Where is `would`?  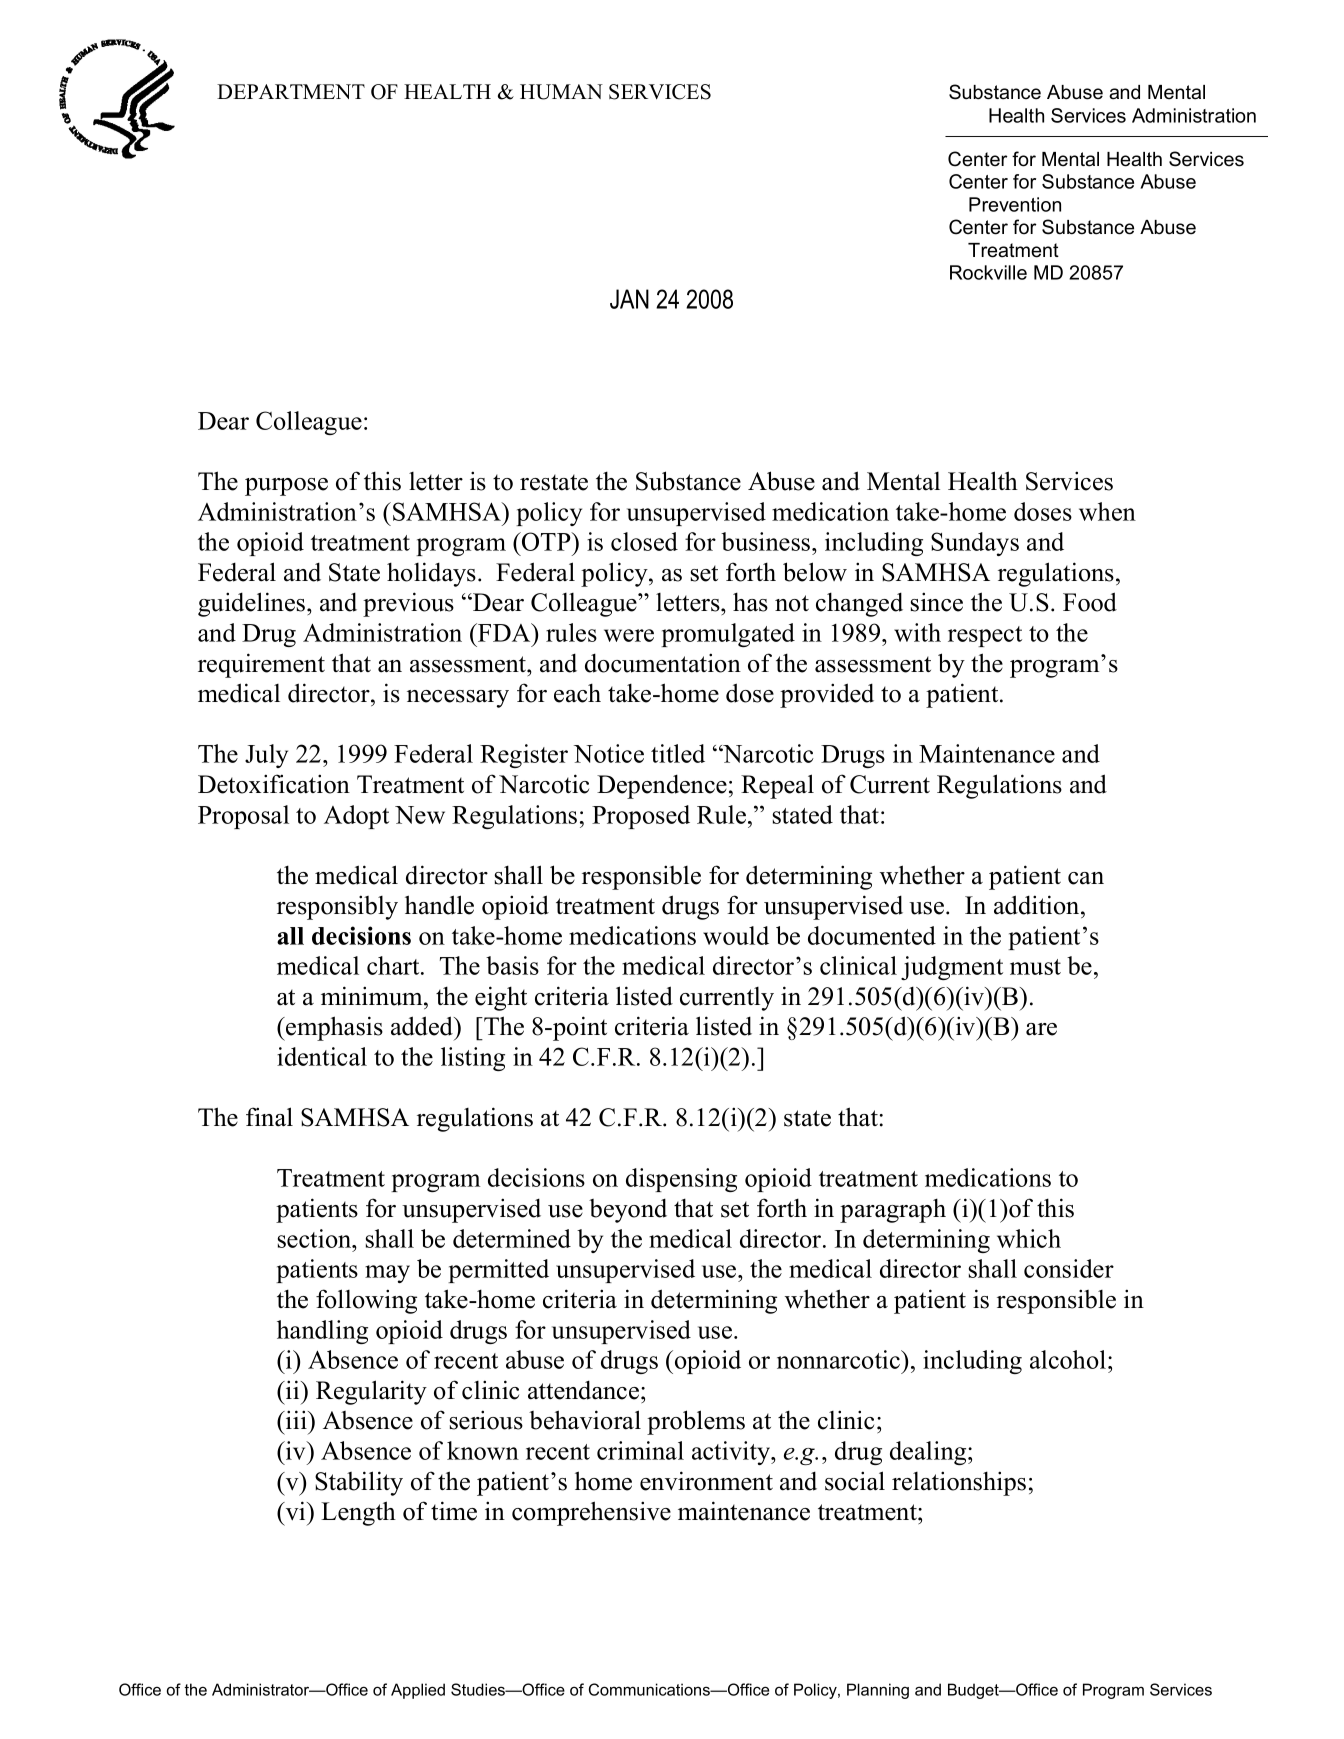
would is located at coordinates (736, 935).
